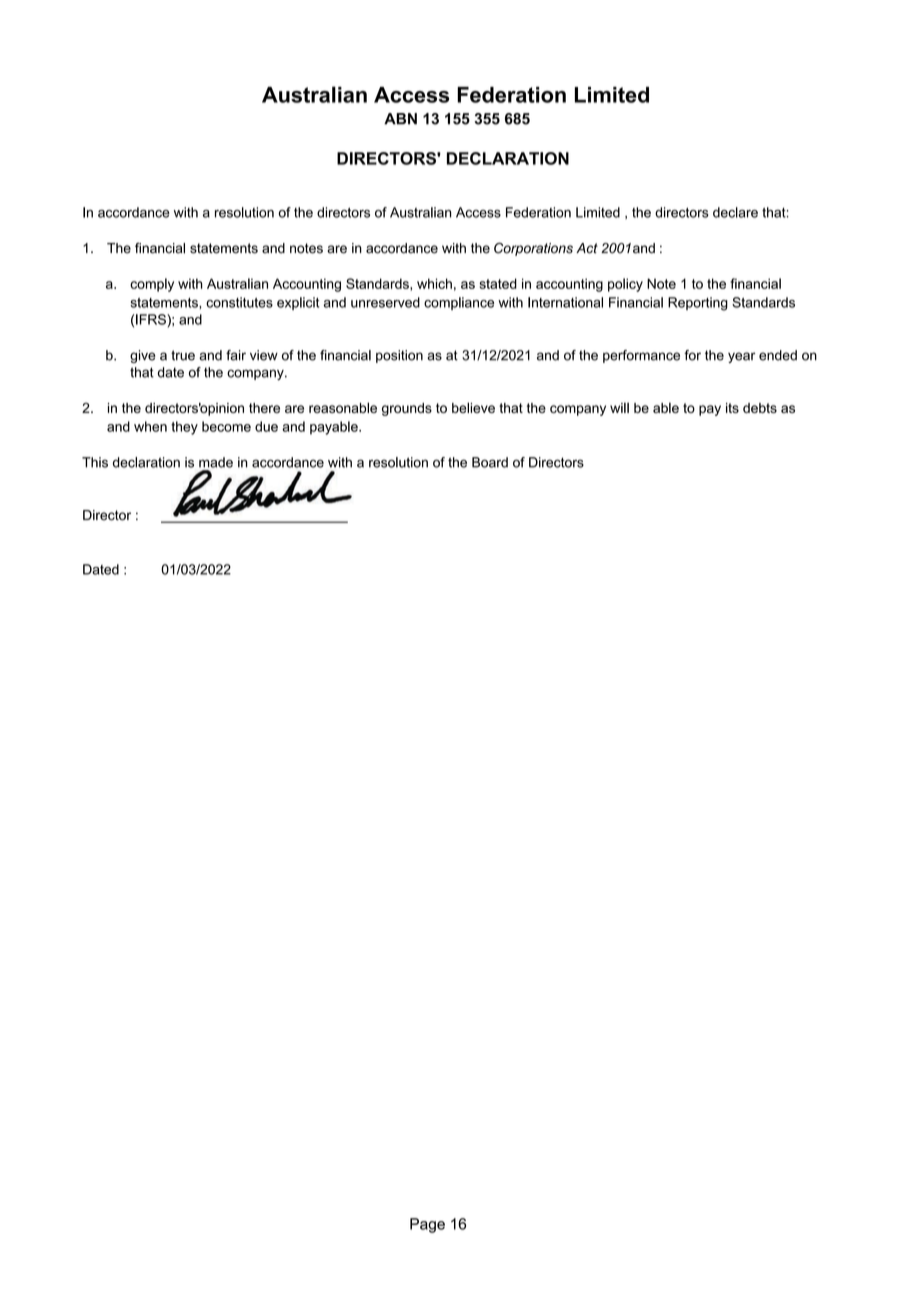 The width and height of the screenshot is (924, 1307). Describe the element at coordinates (184, 428) in the screenshot. I see `they` at that location.
